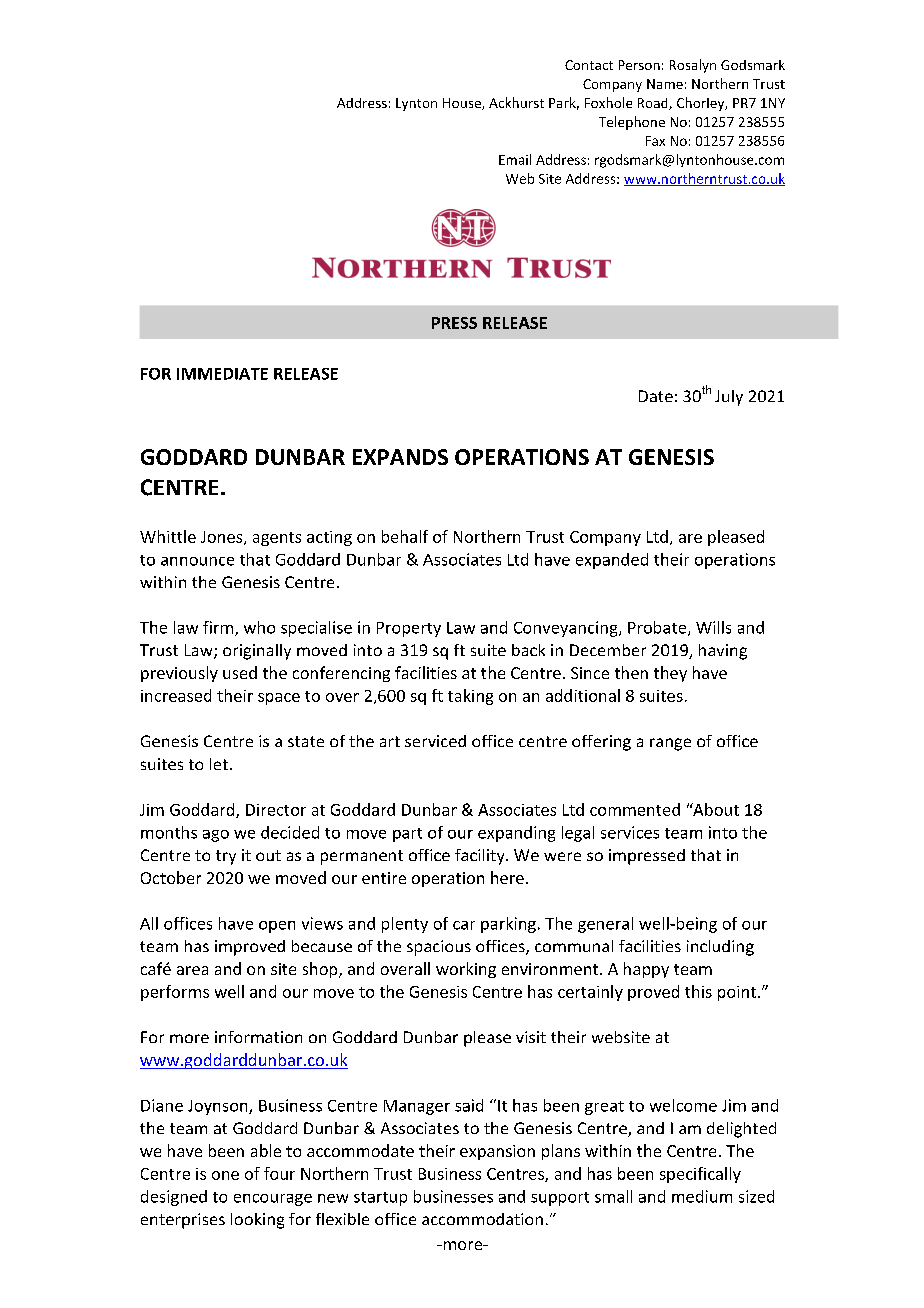  I want to click on Name, so click(665, 84).
